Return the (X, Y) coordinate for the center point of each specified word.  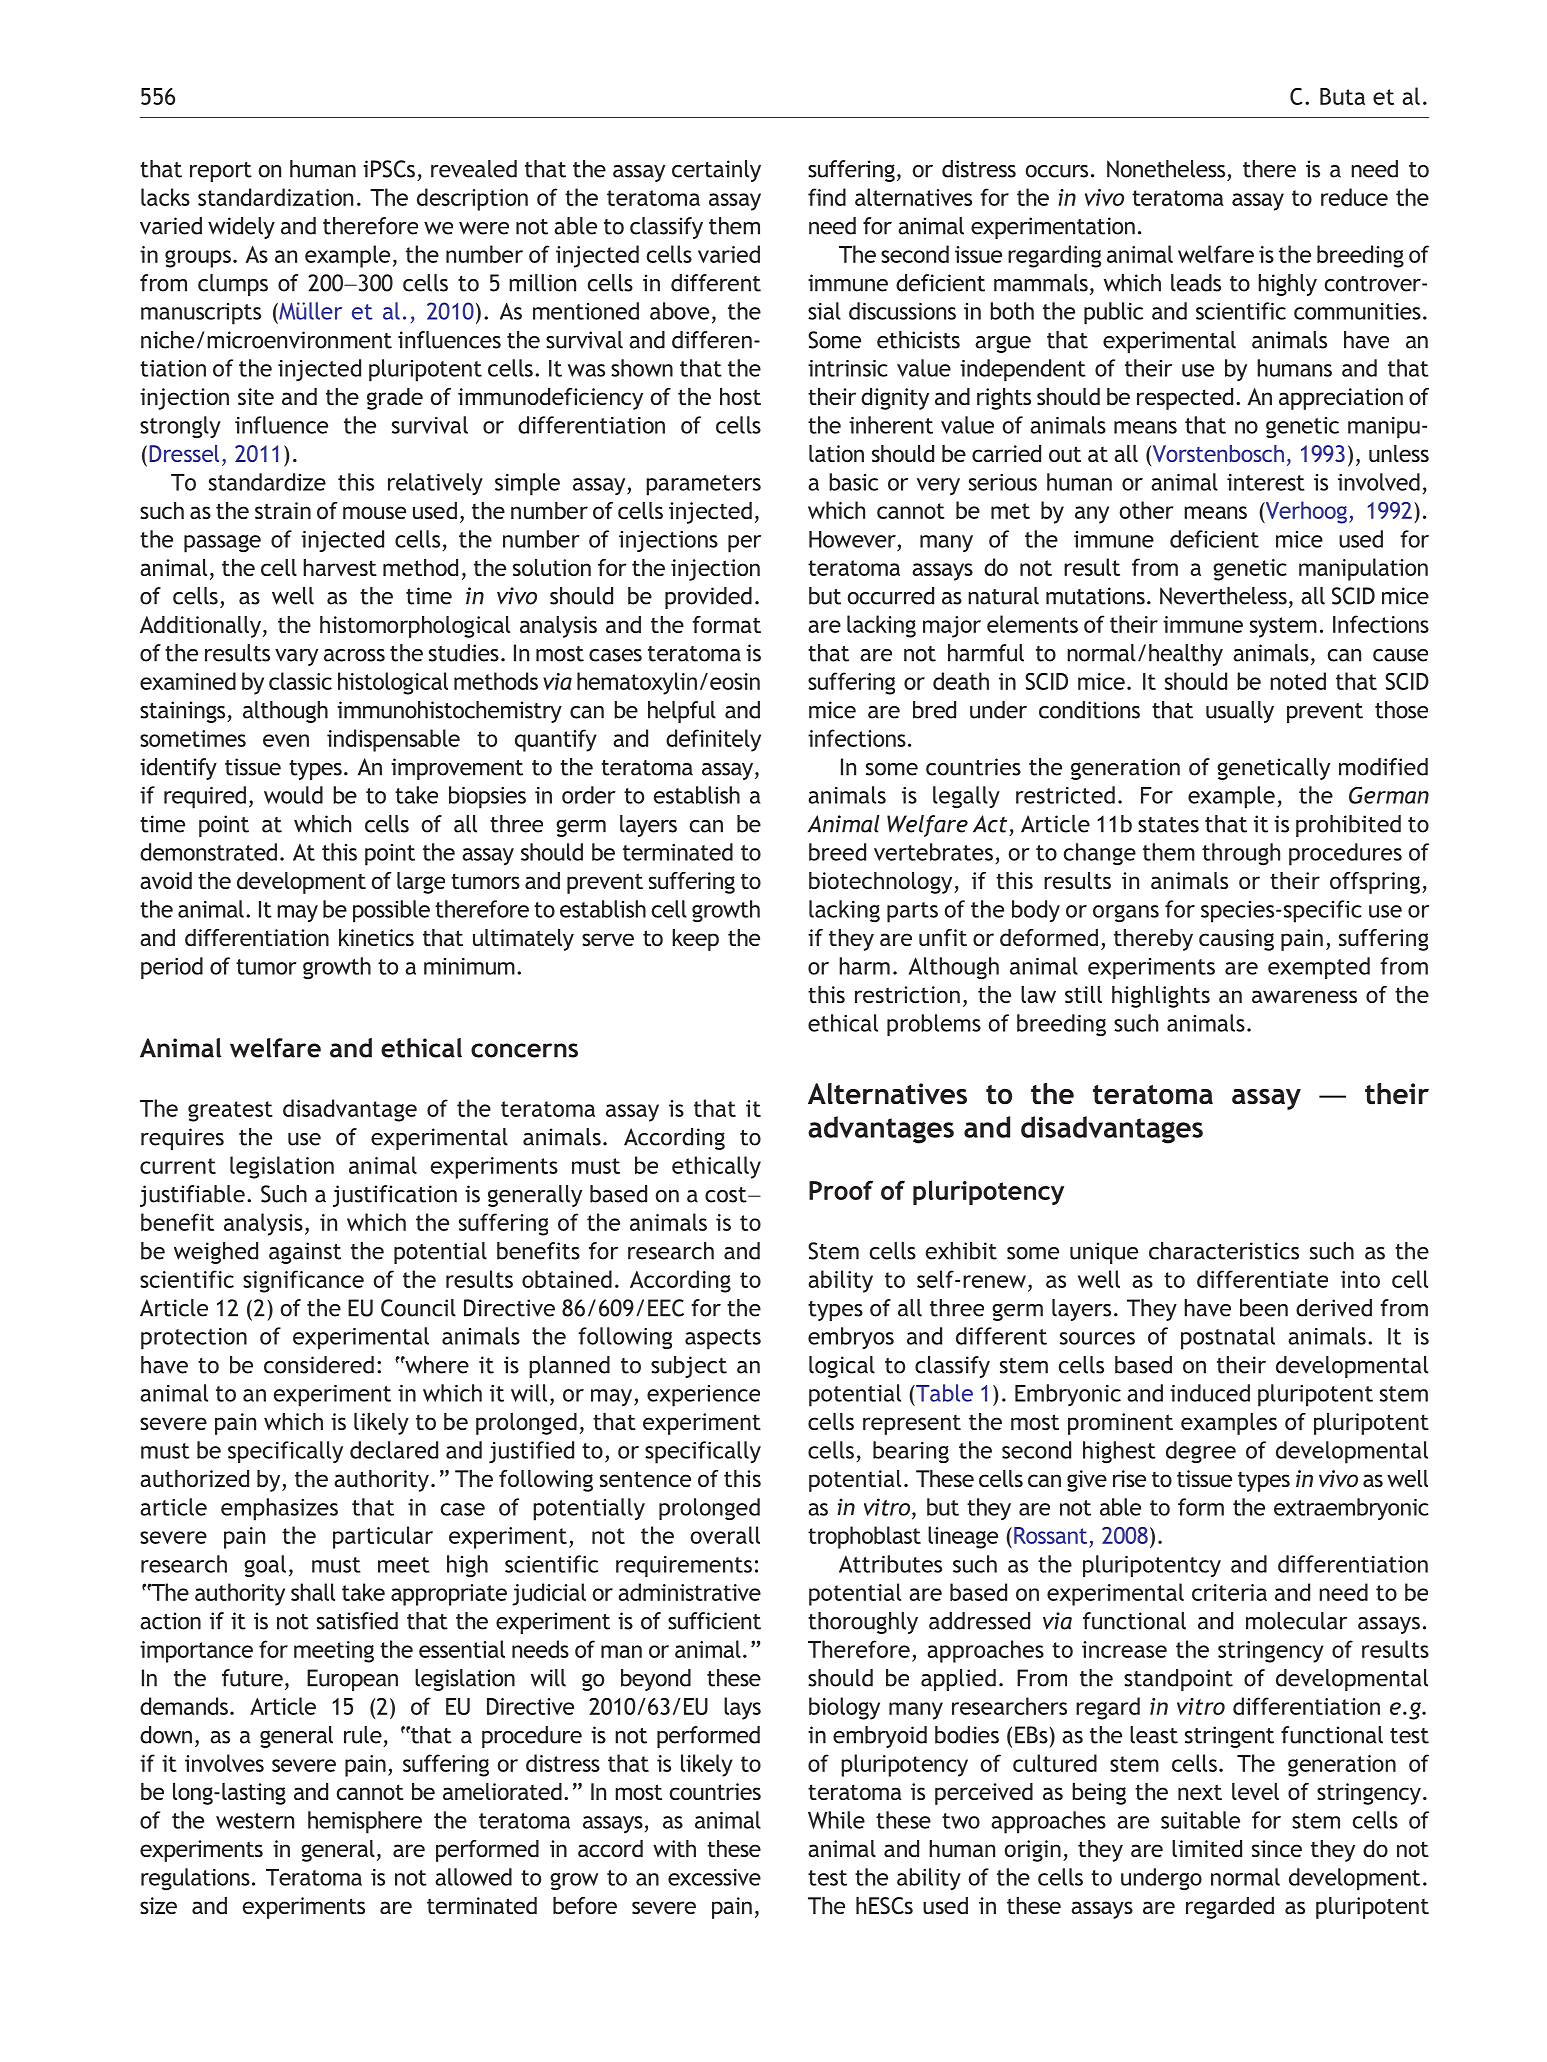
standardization (275, 197)
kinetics (376, 937)
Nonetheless (1166, 169)
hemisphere (365, 1822)
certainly (716, 171)
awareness (1304, 996)
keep (695, 940)
